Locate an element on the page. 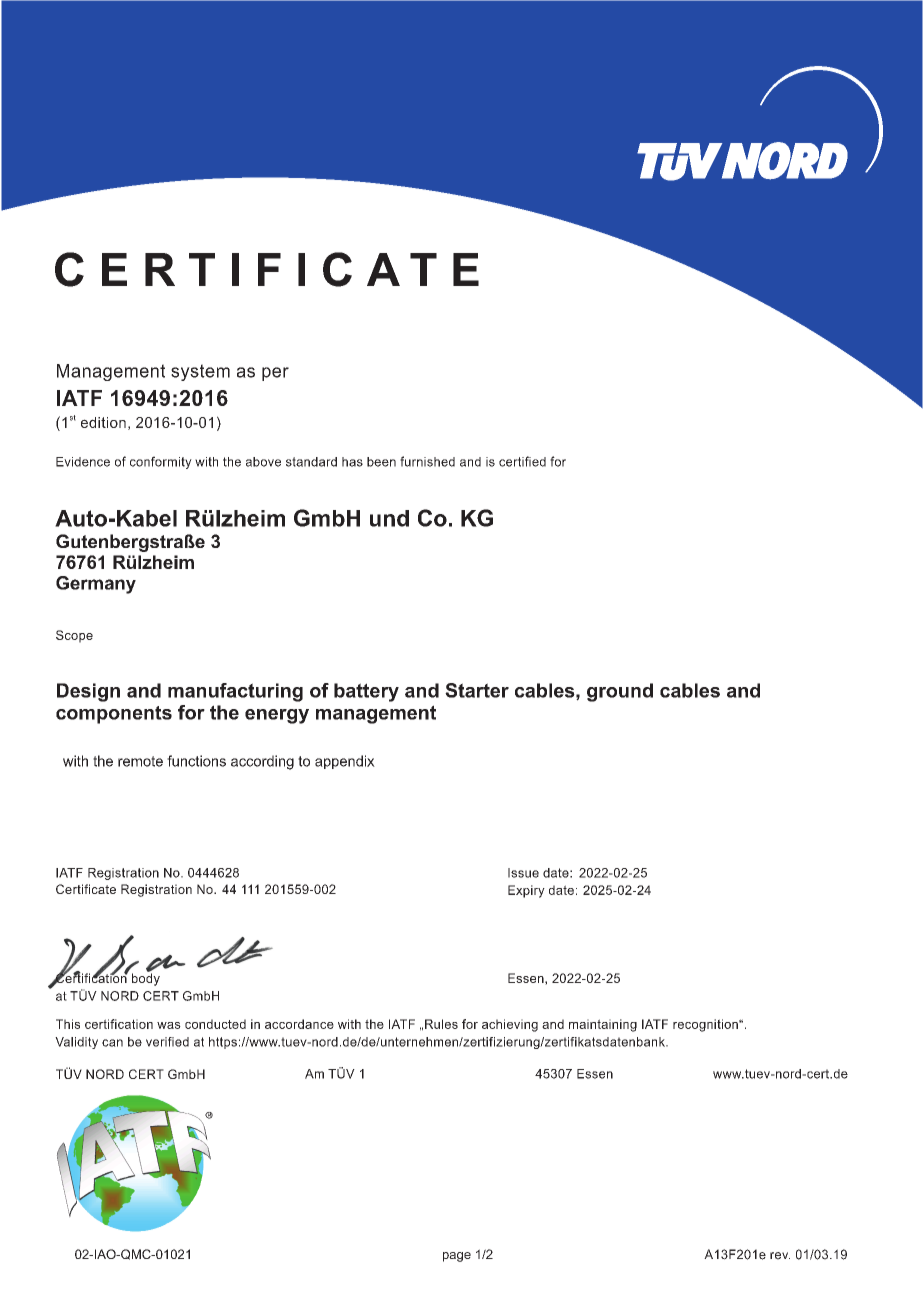  ground is located at coordinates (620, 692).
